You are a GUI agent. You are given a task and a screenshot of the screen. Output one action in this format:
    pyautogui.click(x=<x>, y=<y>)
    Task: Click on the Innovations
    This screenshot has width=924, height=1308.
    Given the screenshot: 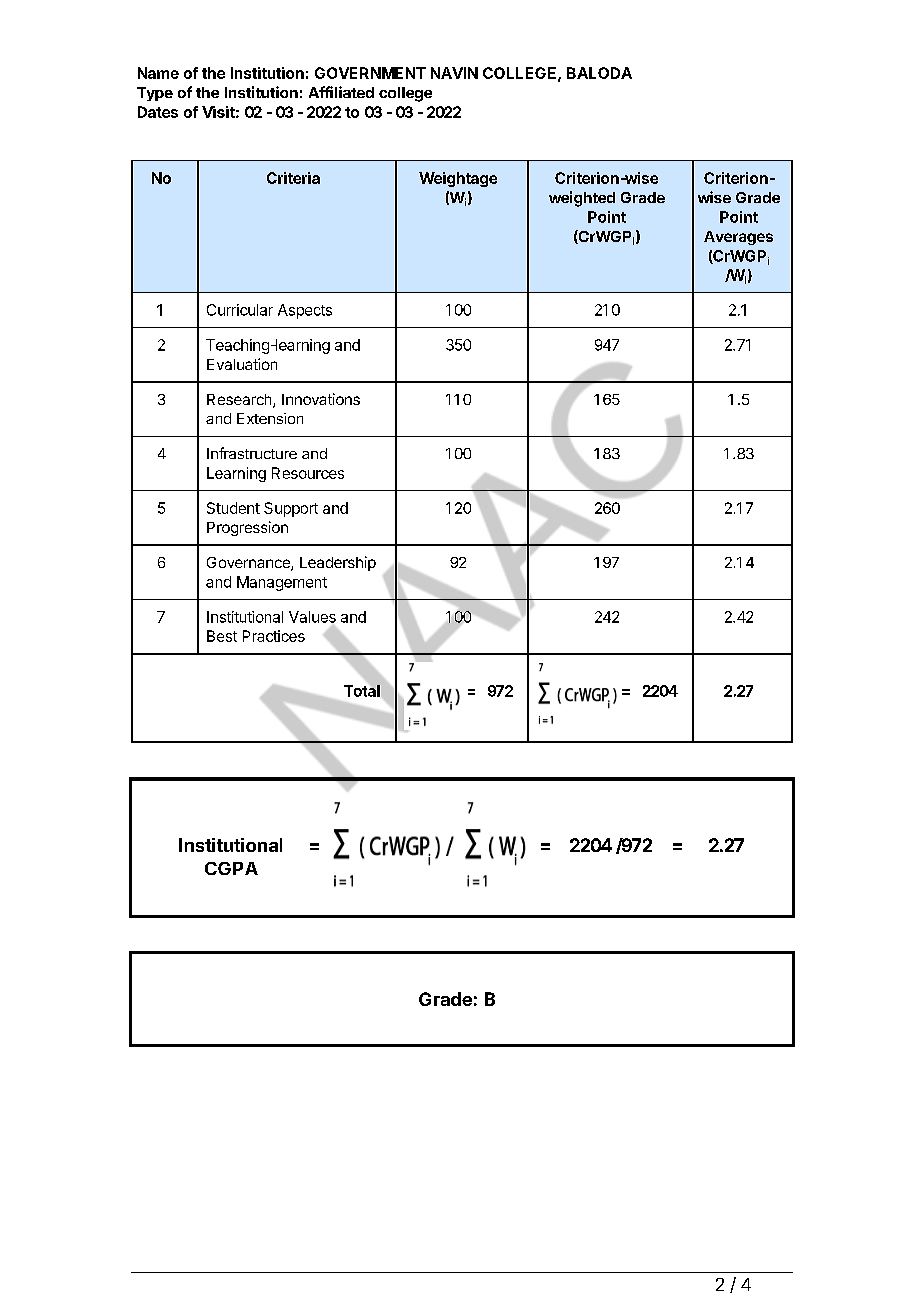 What is the action you would take?
    pyautogui.click(x=321, y=399)
